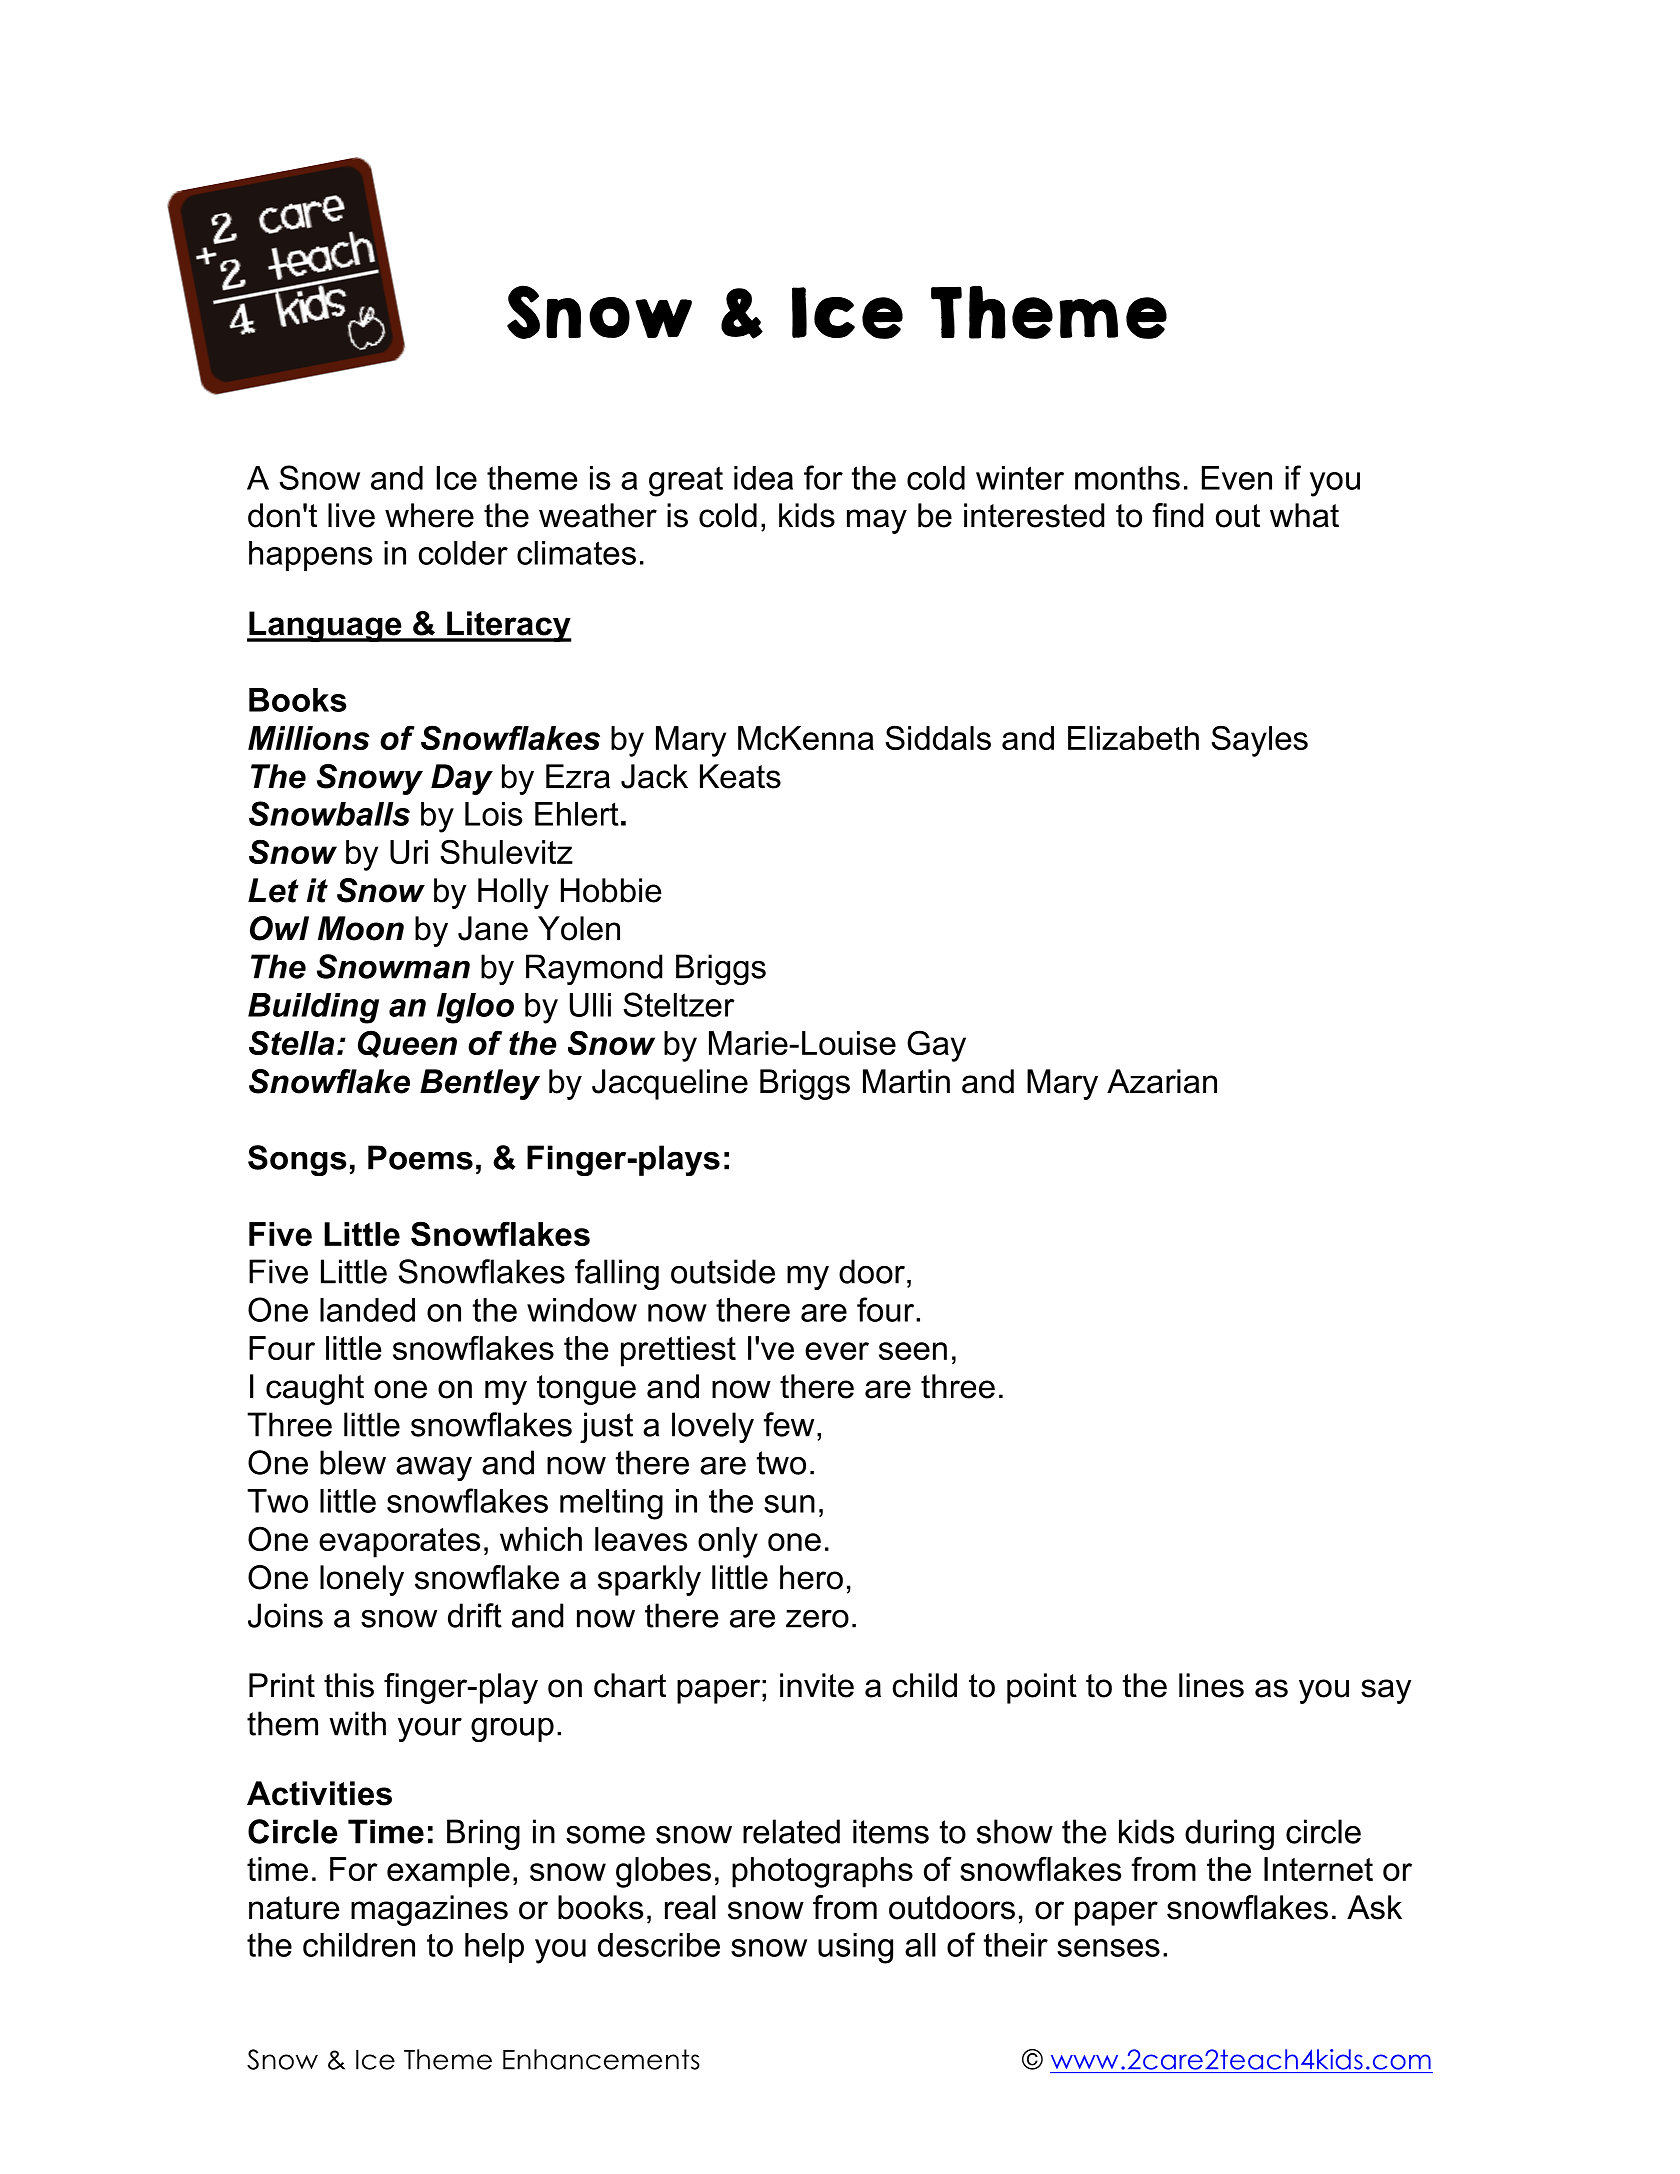 This image has width=1680, height=2174. Describe the element at coordinates (855, 1948) in the image. I see `using` at that location.
